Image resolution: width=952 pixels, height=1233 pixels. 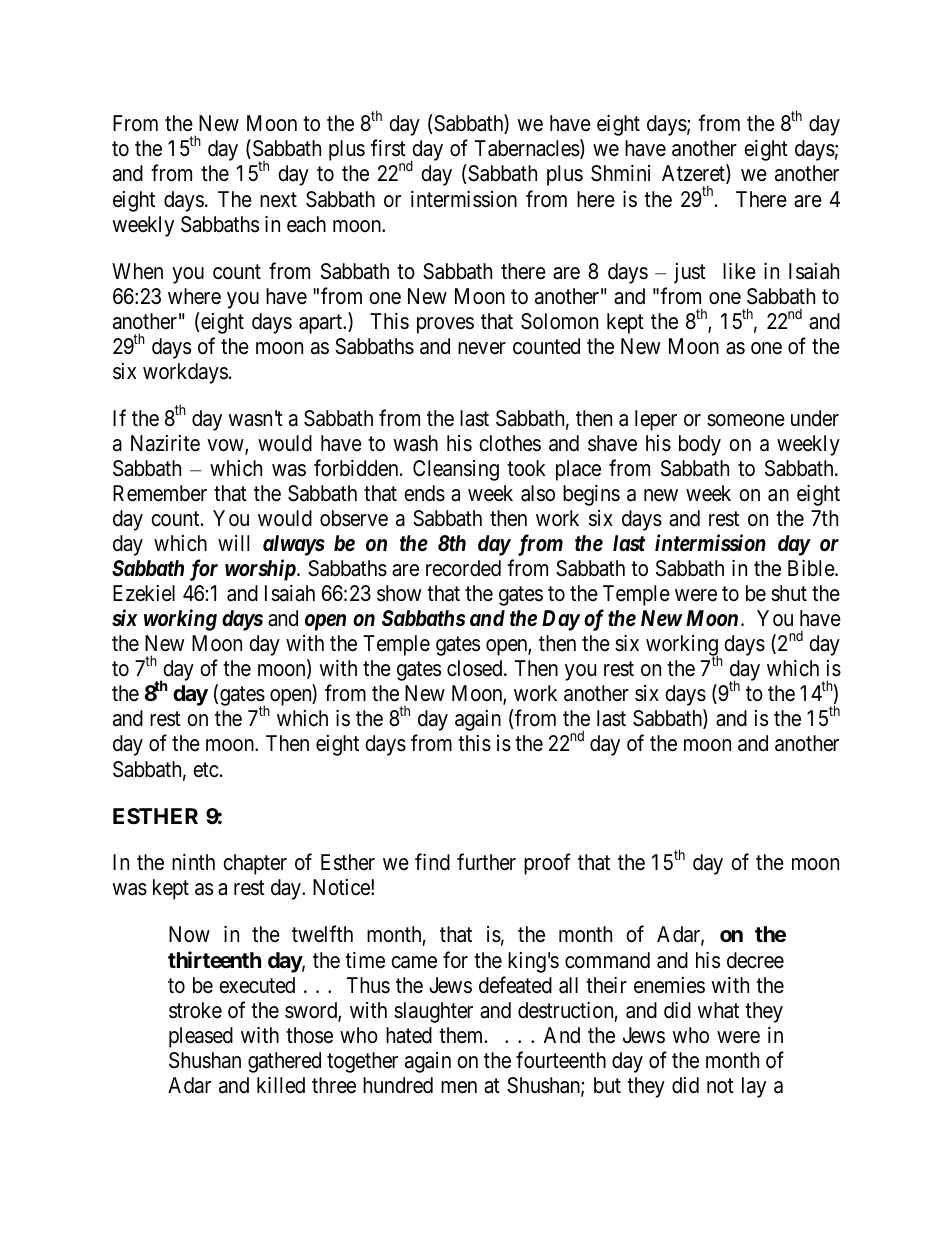 I want to click on them, so click(x=462, y=1035).
